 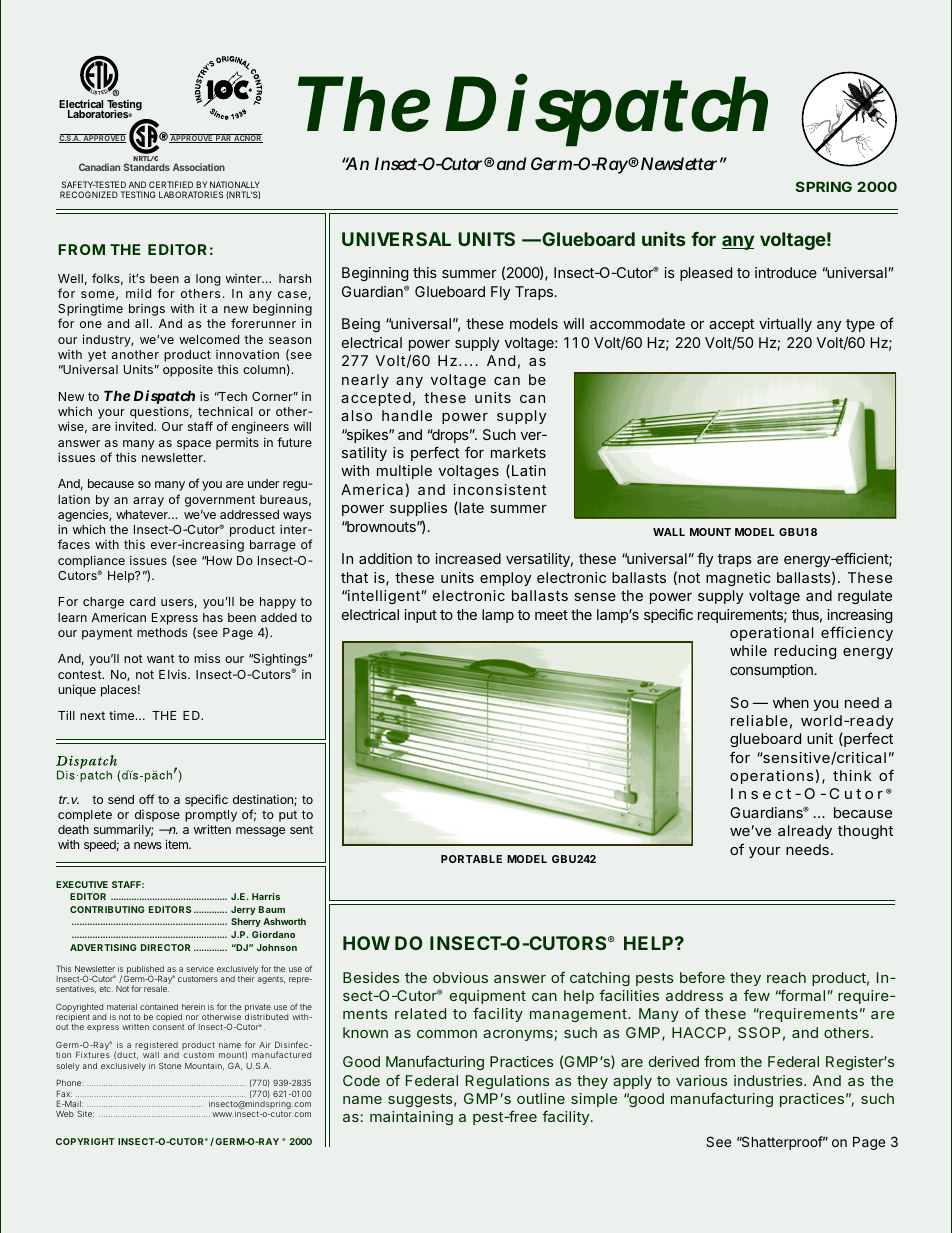 What do you see at coordinates (295, 278) in the screenshot?
I see `harsh` at bounding box center [295, 278].
